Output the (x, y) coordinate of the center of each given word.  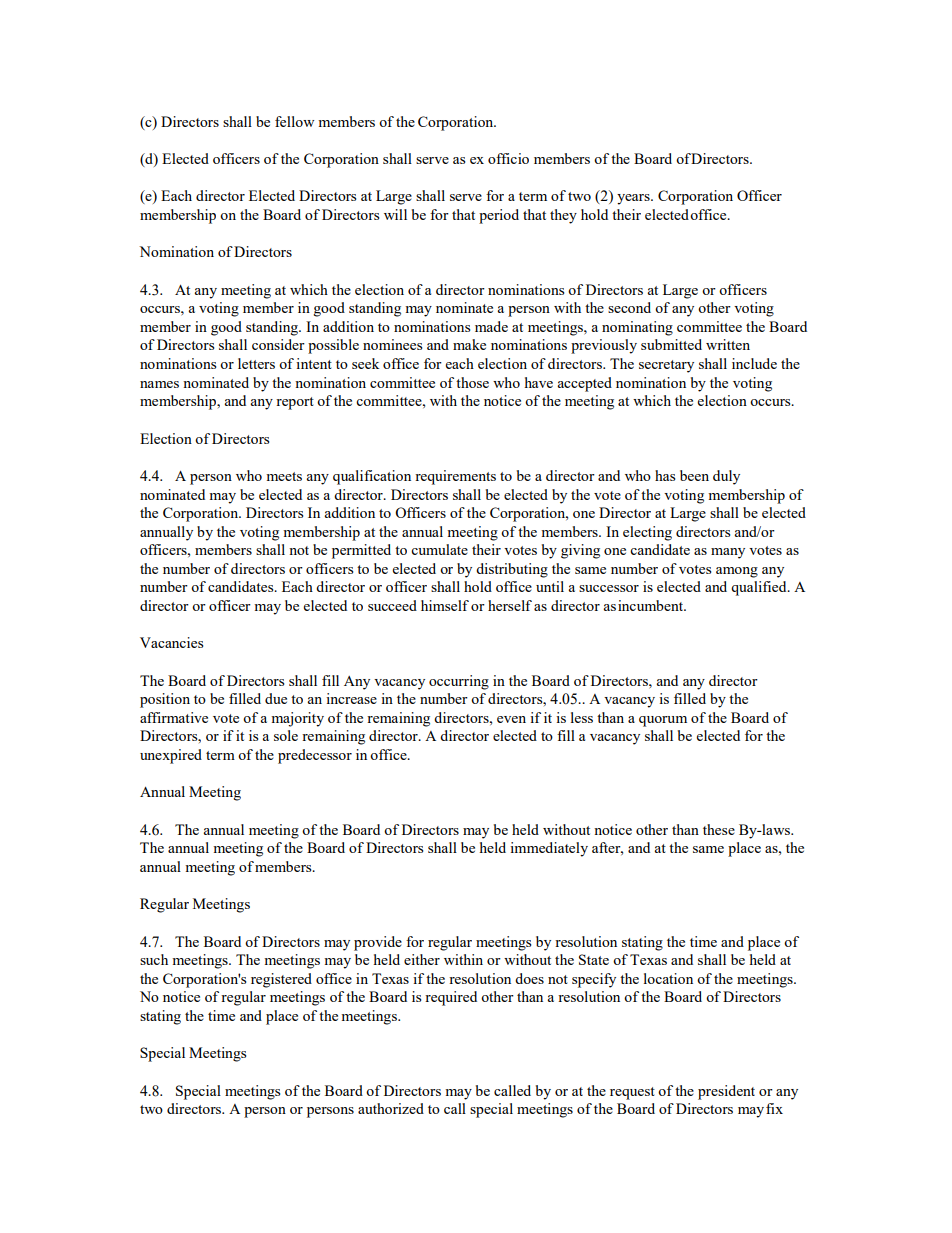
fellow (294, 121)
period (499, 216)
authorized (391, 1108)
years (634, 199)
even (511, 719)
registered (281, 980)
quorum (663, 721)
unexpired (171, 756)
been (694, 475)
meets (284, 476)
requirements (455, 477)
